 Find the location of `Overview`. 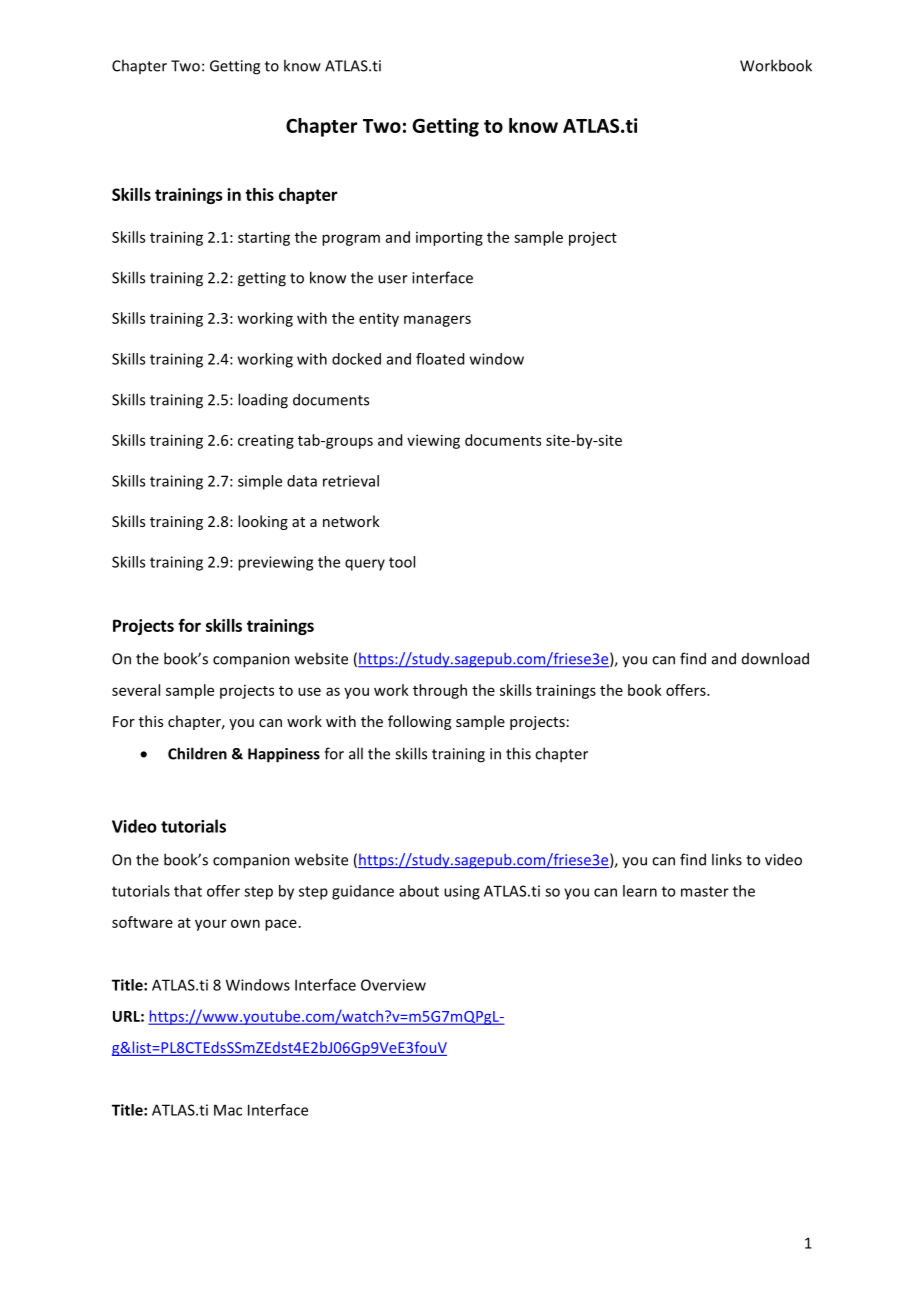

Overview is located at coordinates (393, 985).
